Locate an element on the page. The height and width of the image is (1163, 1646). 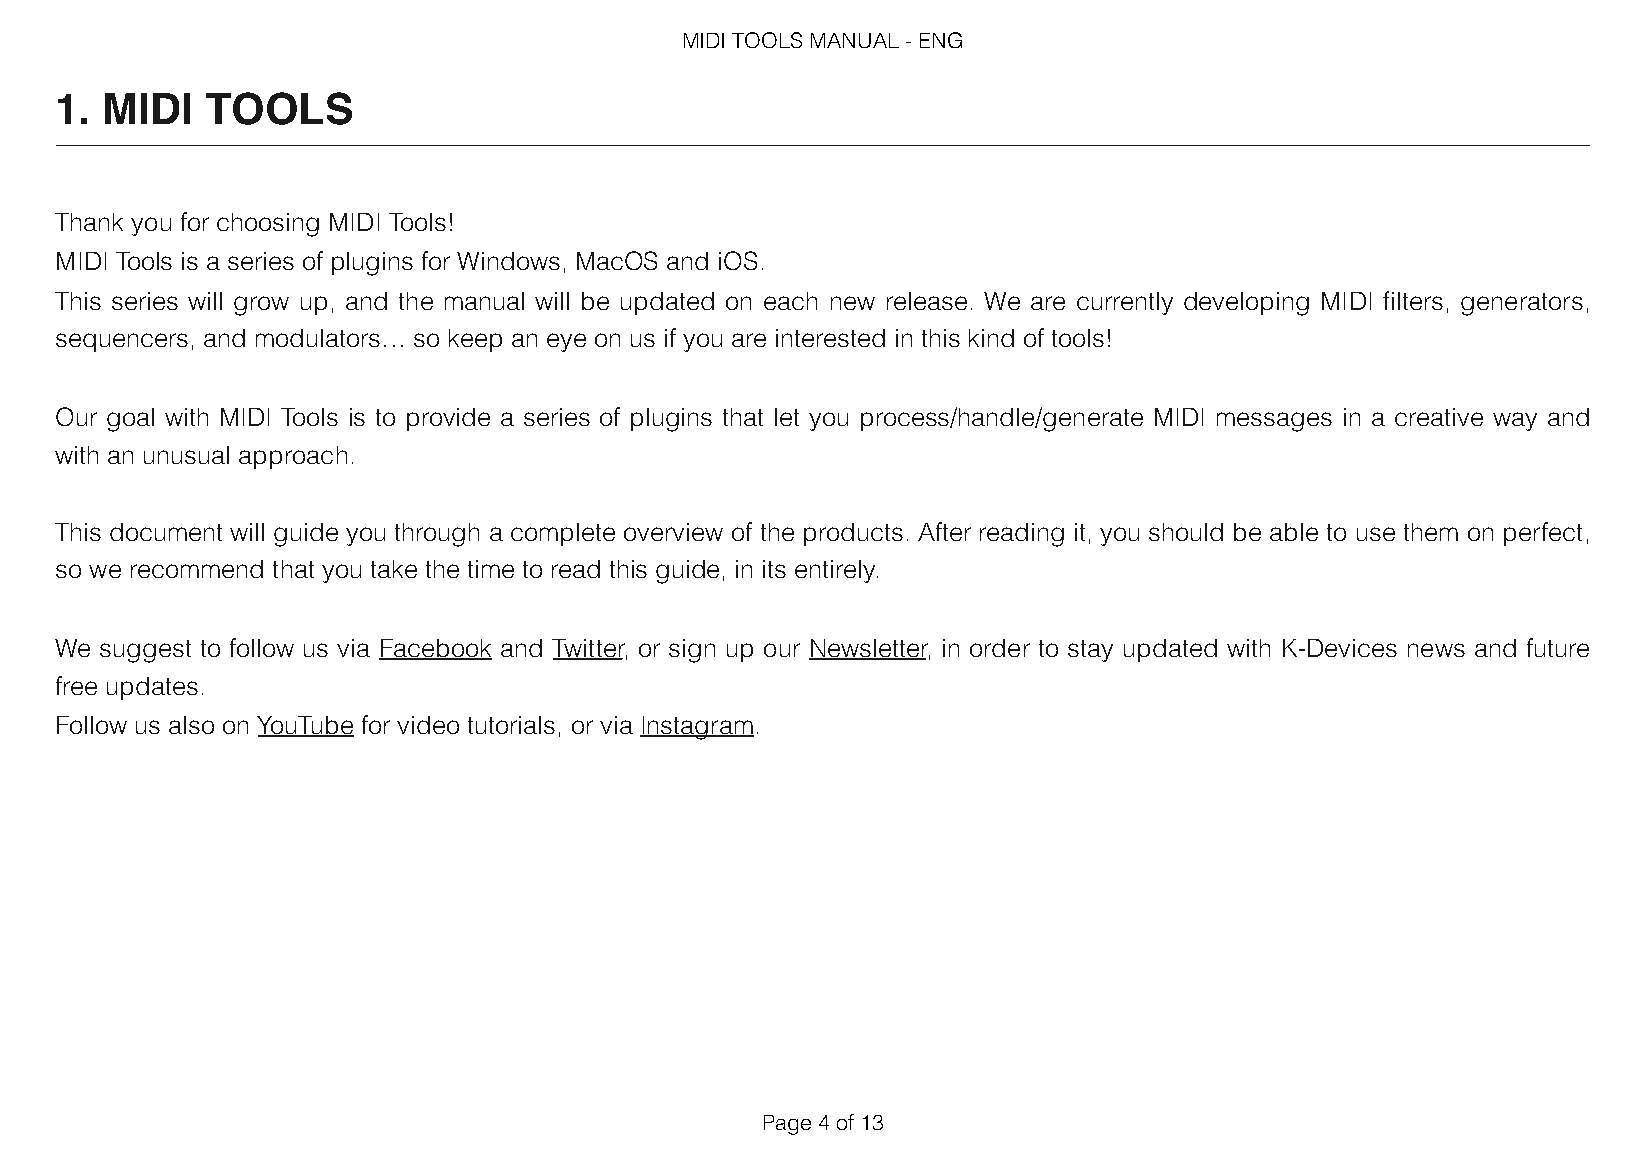
Page is located at coordinates (787, 1125).
